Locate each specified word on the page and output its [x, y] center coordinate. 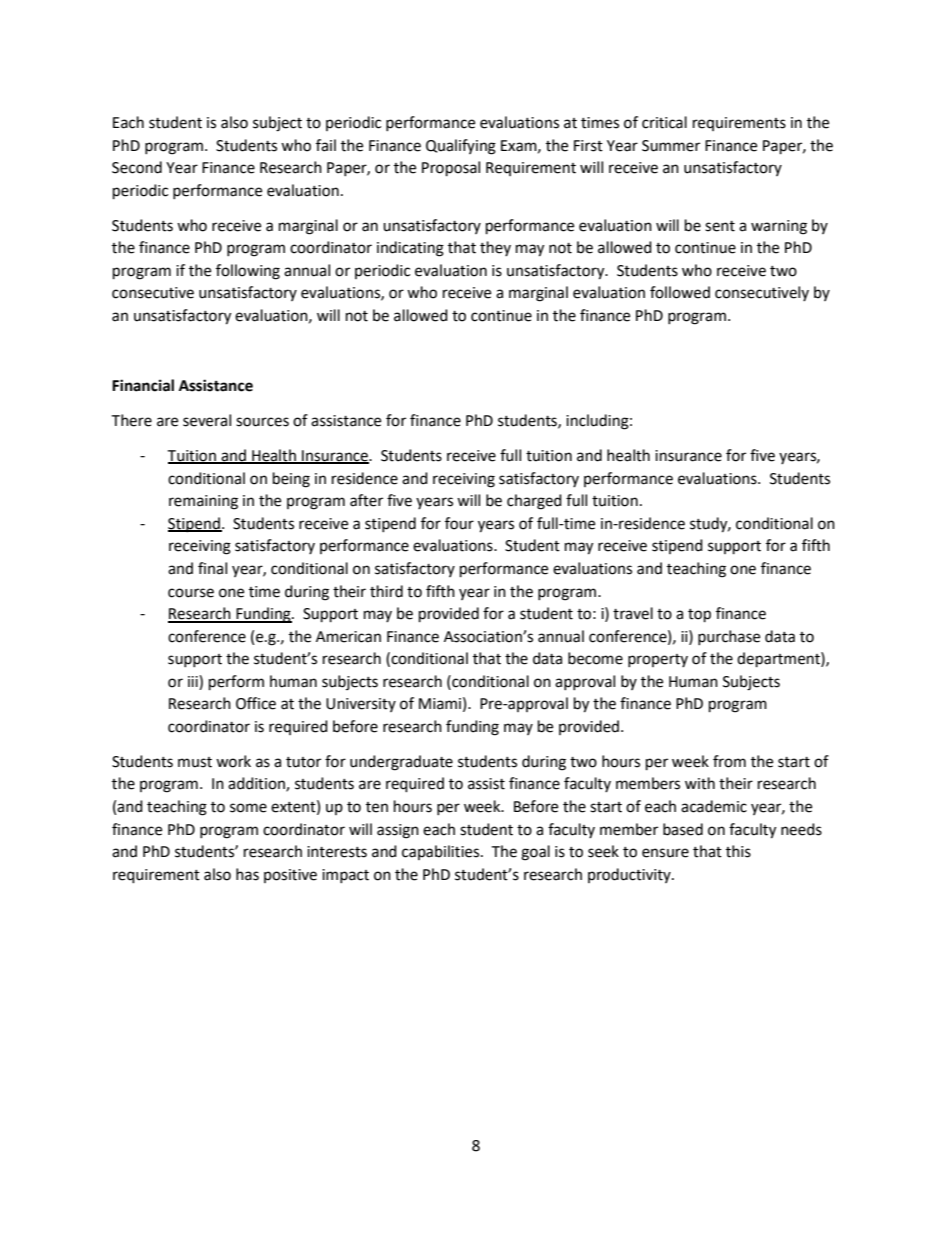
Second [137, 167]
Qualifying [461, 147]
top [699, 616]
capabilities [442, 852]
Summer [671, 146]
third [386, 591]
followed [680, 292]
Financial [143, 385]
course [191, 593]
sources [262, 422]
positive [290, 876]
